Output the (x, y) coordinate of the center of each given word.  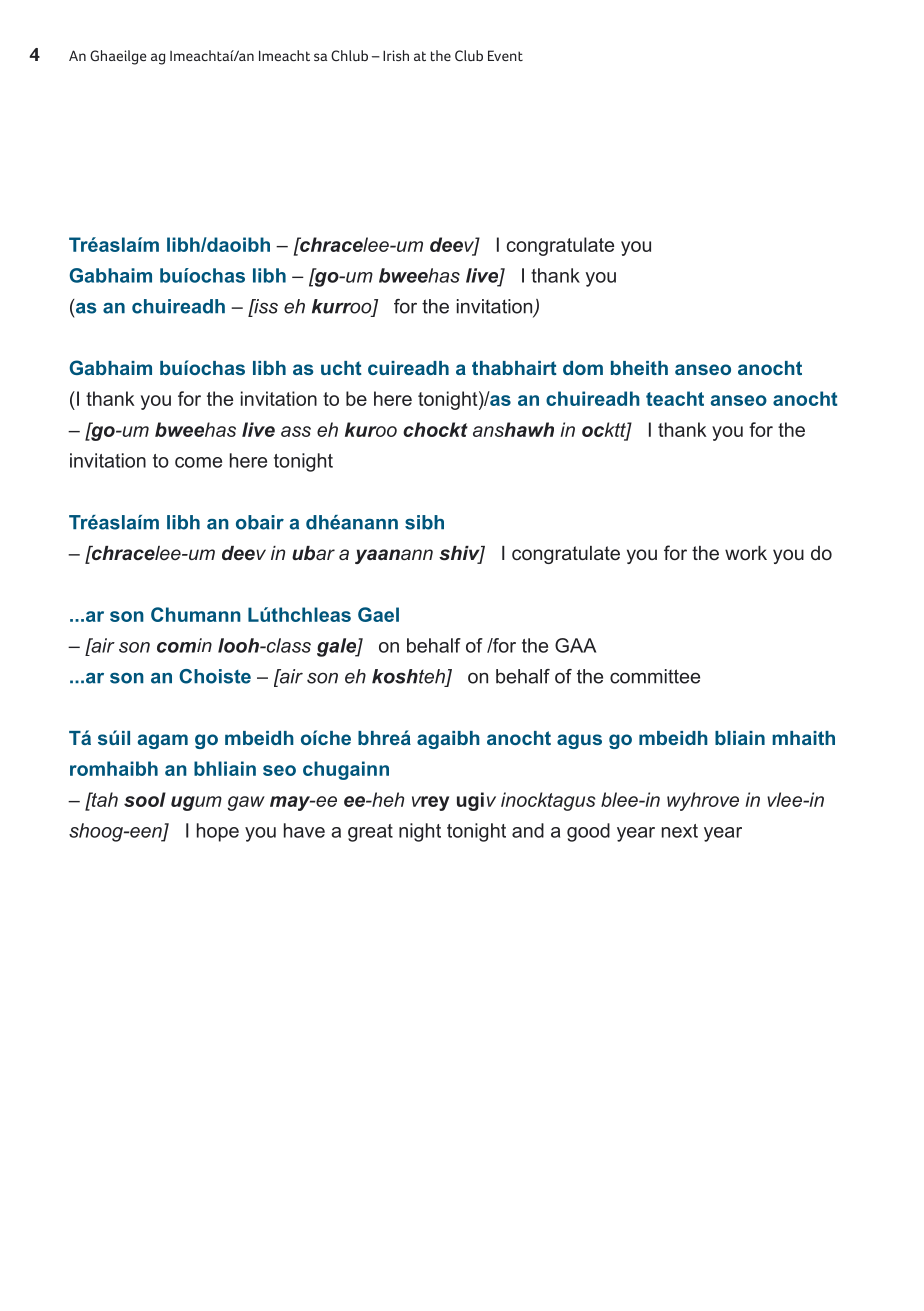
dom (583, 368)
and (528, 830)
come (198, 462)
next (680, 831)
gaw (246, 803)
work (746, 553)
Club (469, 55)
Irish (396, 55)
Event (505, 55)
